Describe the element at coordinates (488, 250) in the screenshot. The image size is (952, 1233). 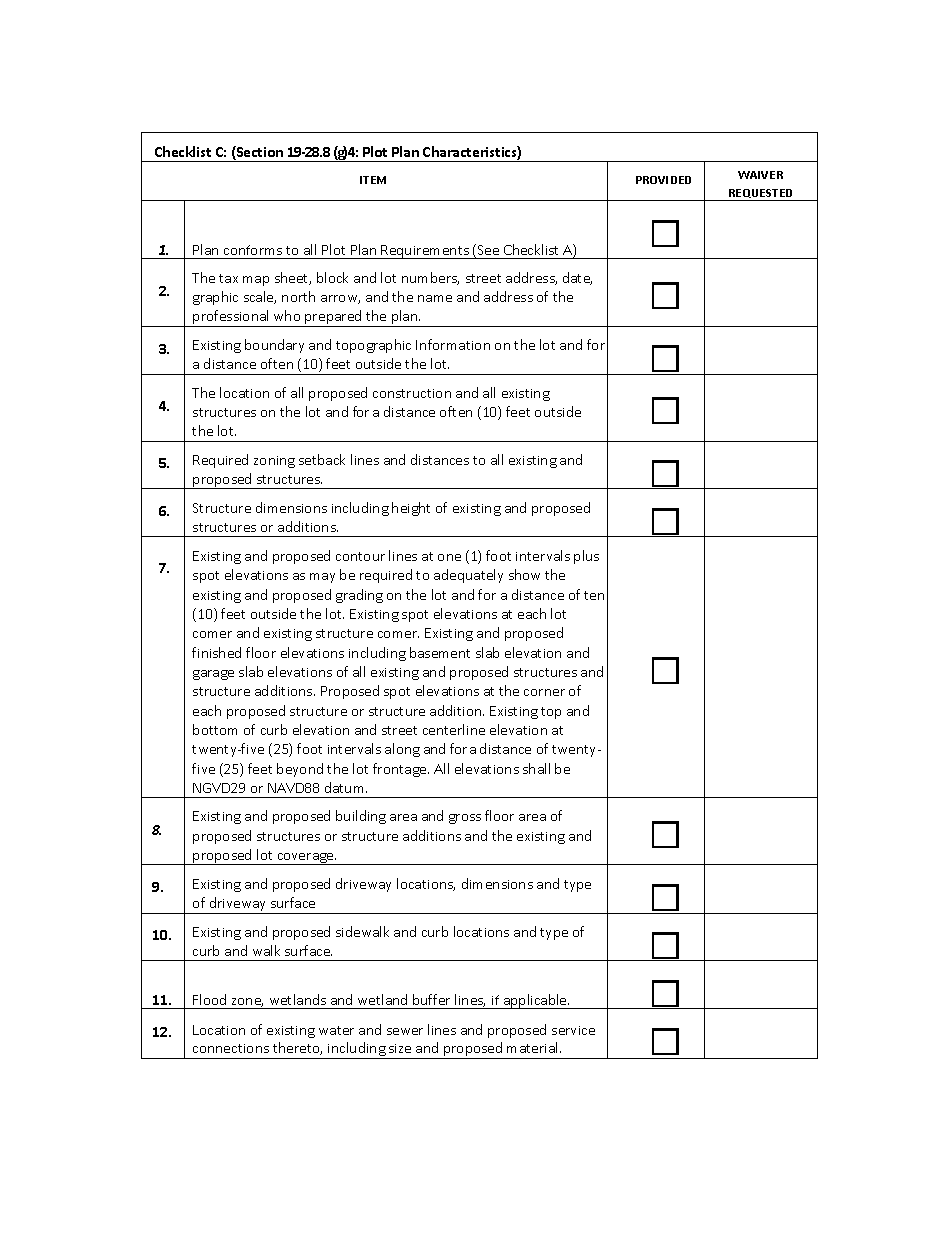
I see `See` at that location.
